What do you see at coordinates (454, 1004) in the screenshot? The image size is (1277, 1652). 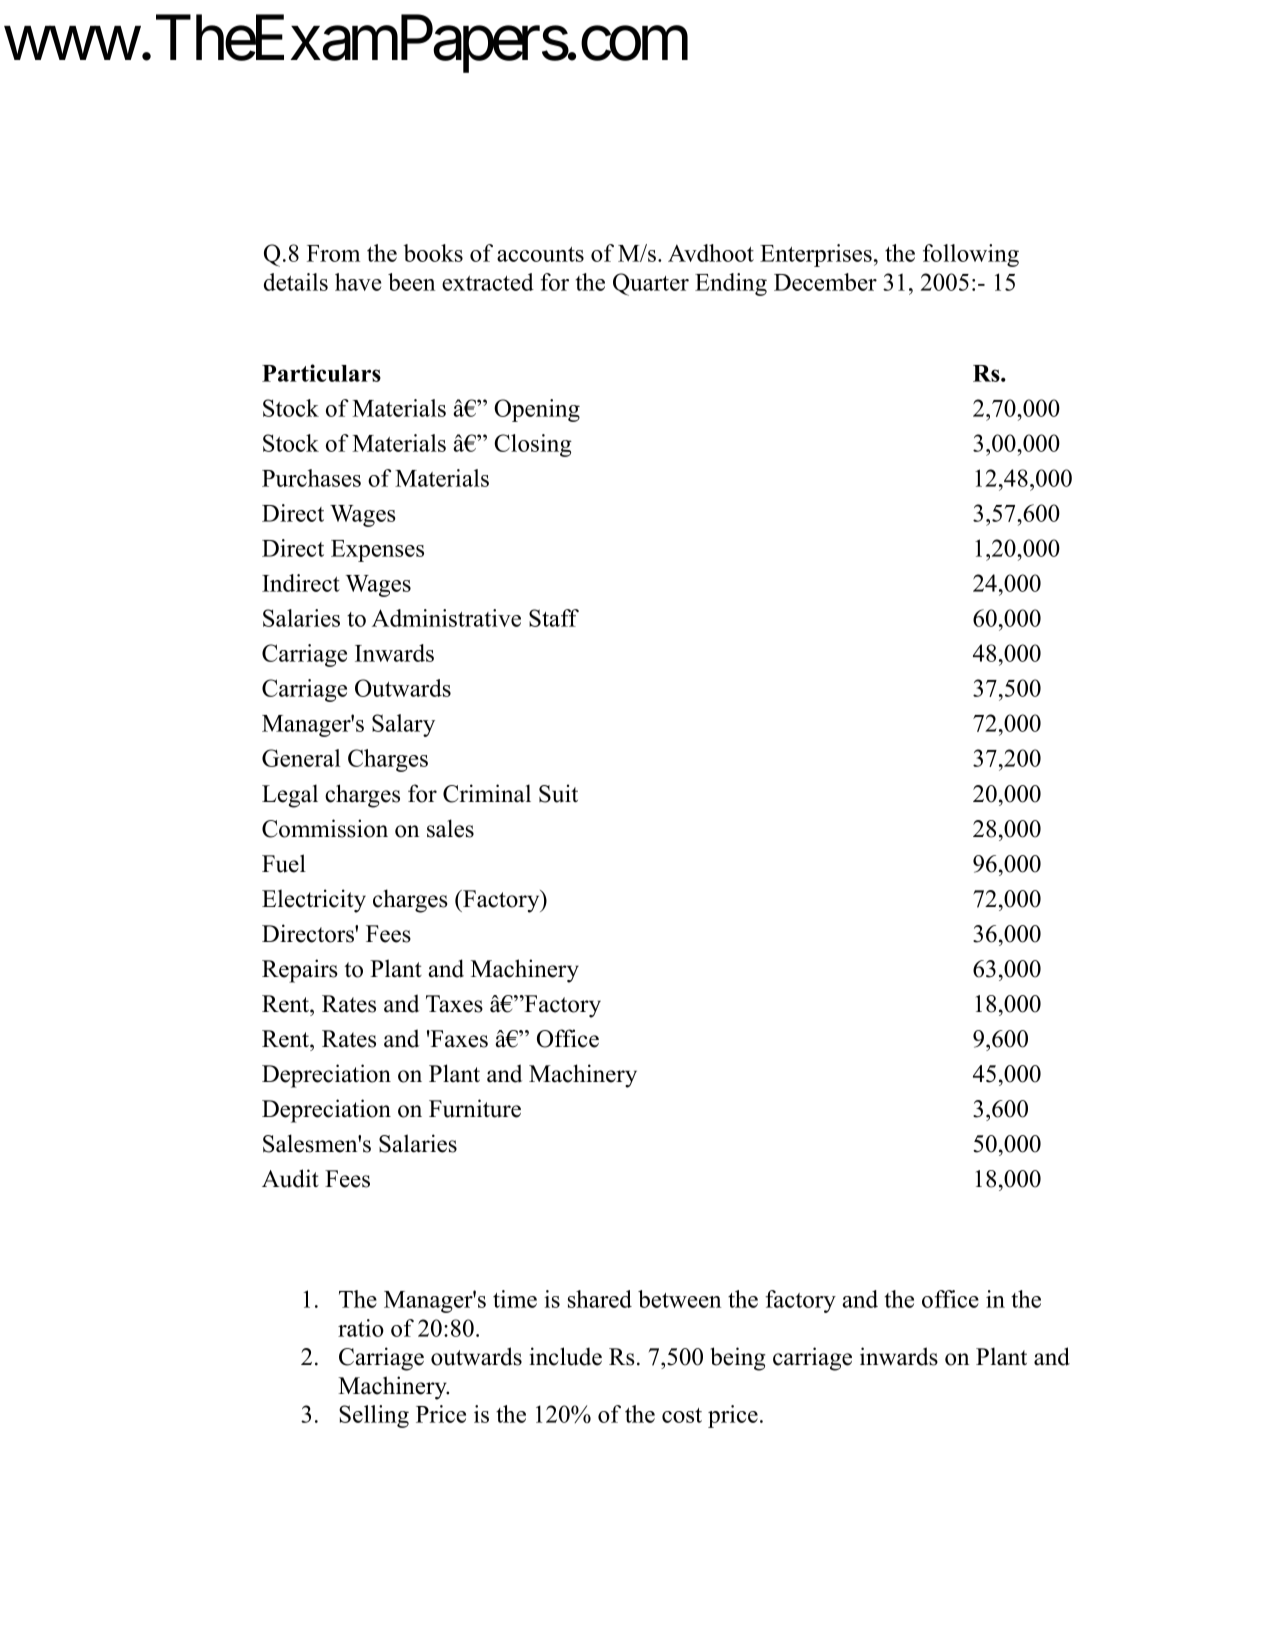 I see `Taxes` at bounding box center [454, 1004].
